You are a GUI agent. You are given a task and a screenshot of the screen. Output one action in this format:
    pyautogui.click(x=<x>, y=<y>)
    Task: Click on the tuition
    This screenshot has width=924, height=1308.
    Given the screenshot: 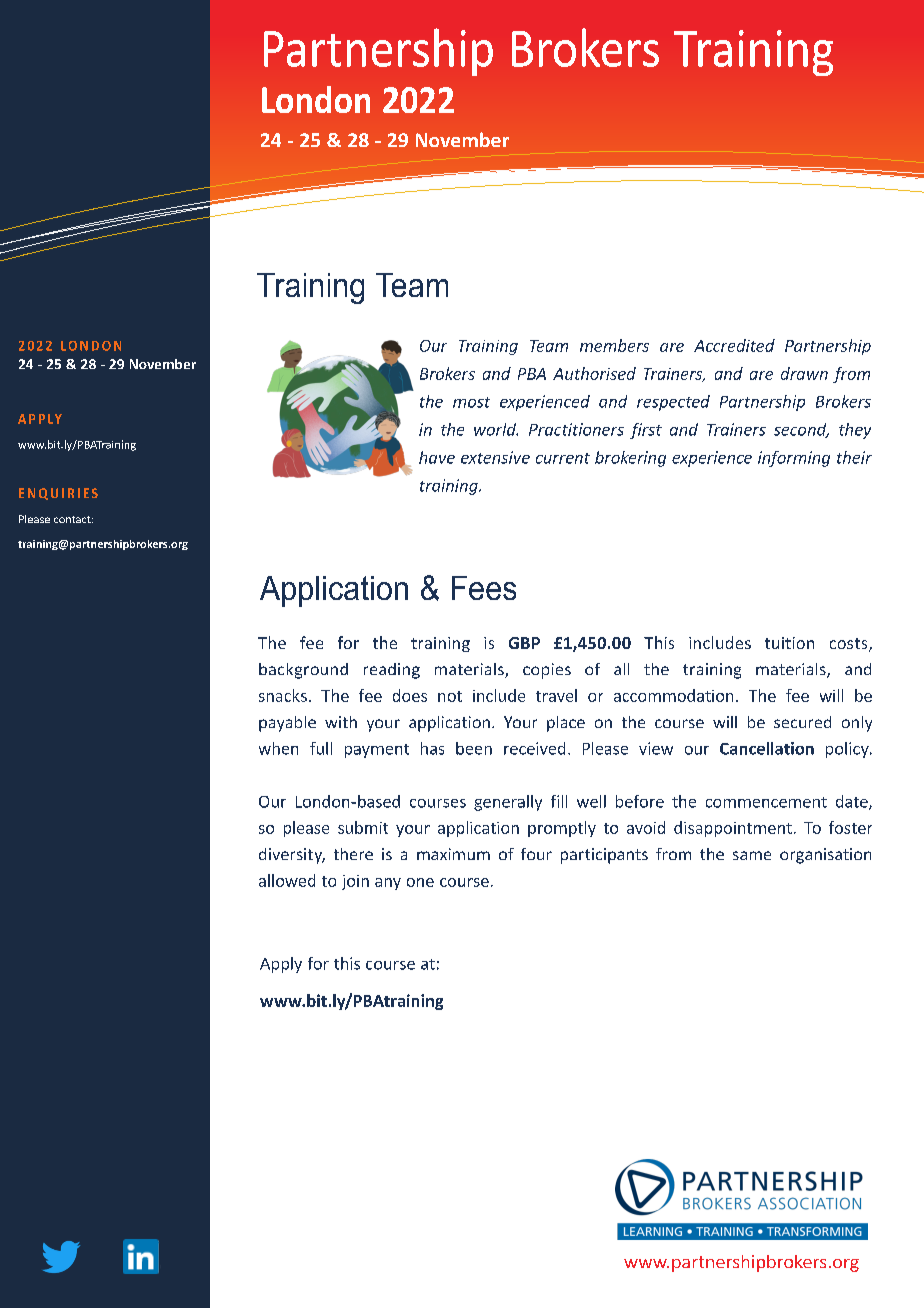 What is the action you would take?
    pyautogui.click(x=789, y=643)
